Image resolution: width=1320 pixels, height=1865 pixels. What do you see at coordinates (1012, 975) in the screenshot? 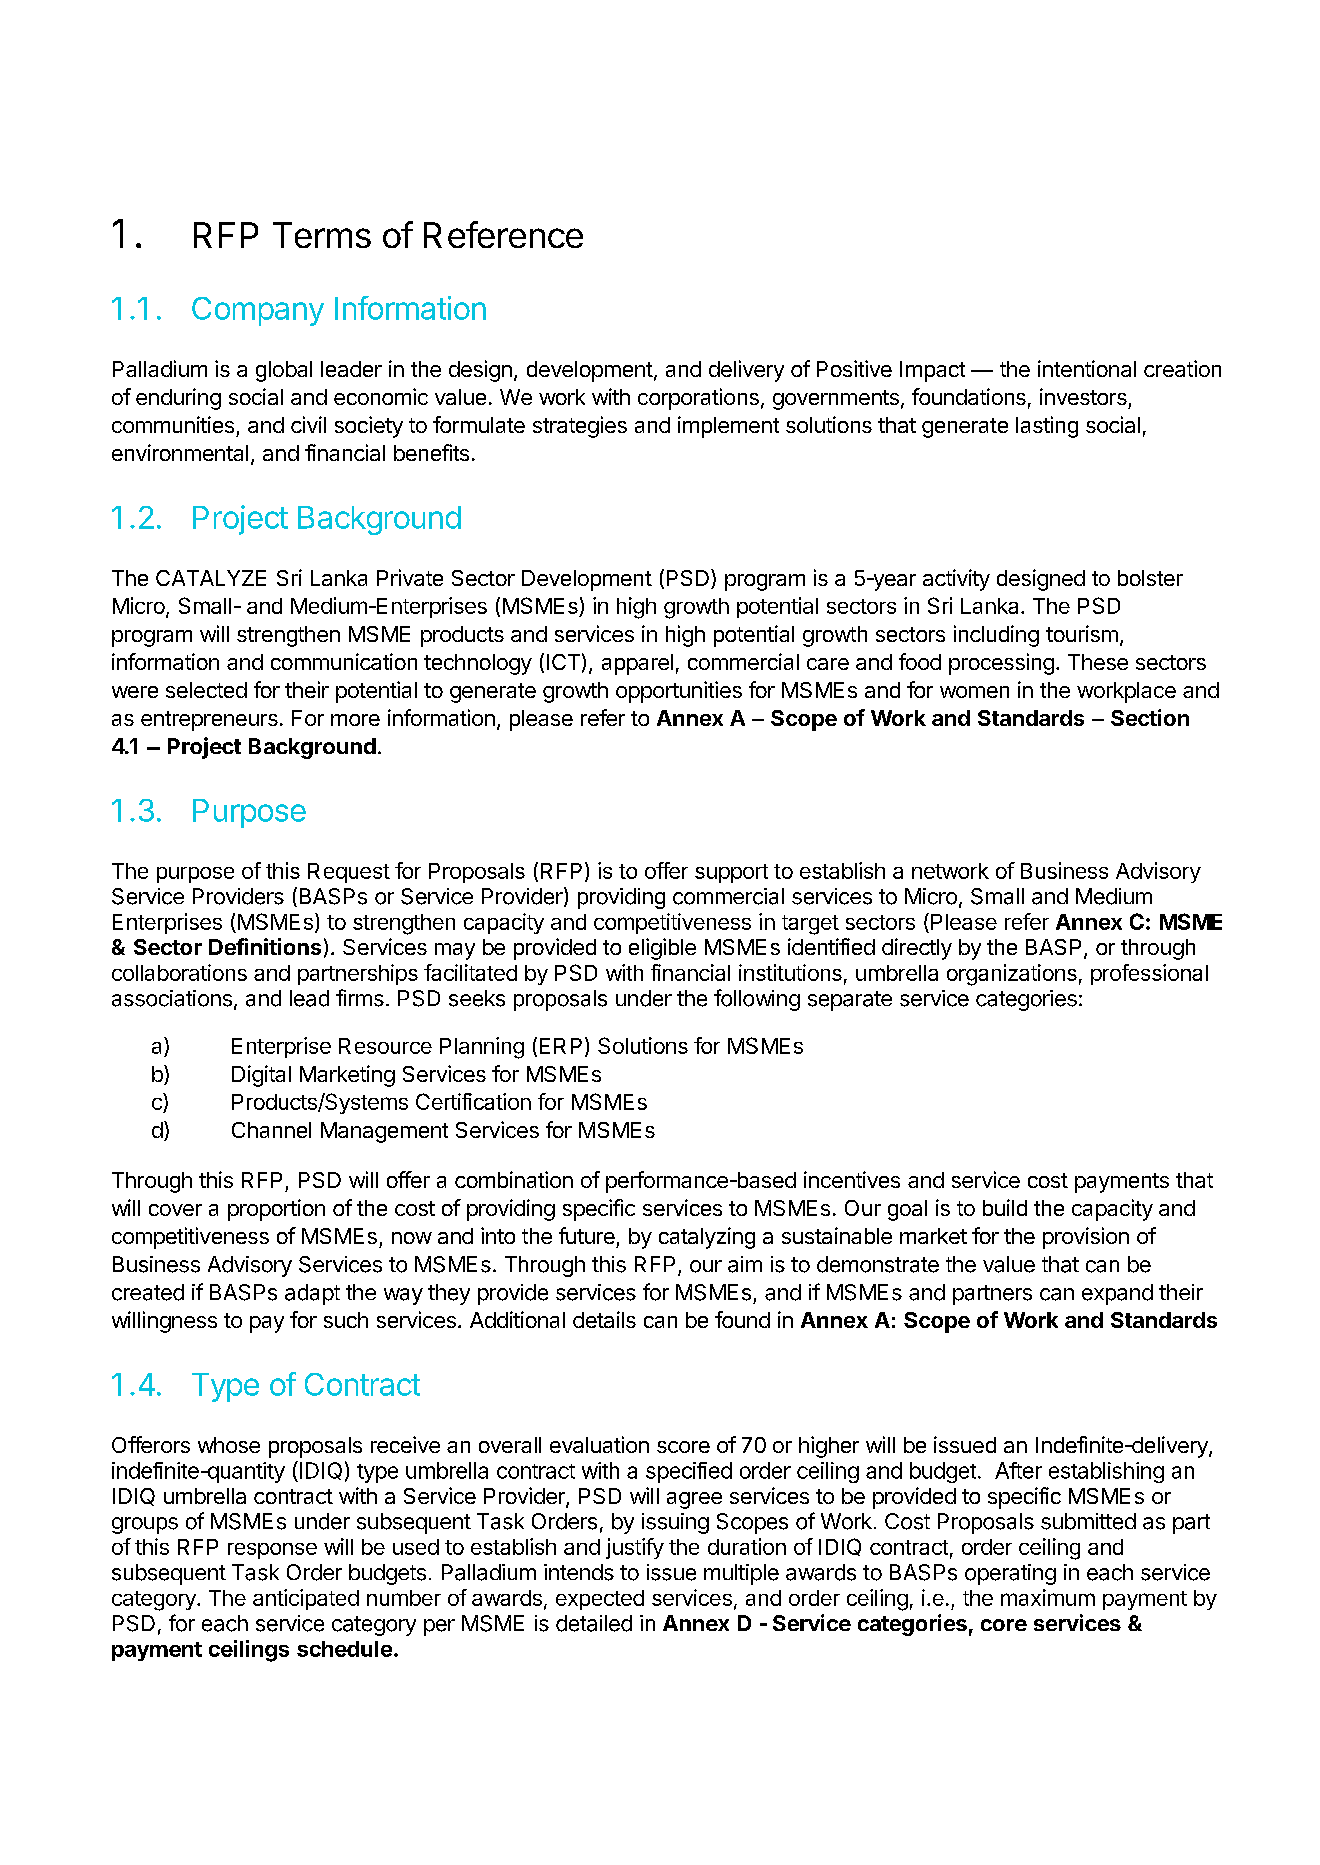
I see `organizations` at bounding box center [1012, 975].
